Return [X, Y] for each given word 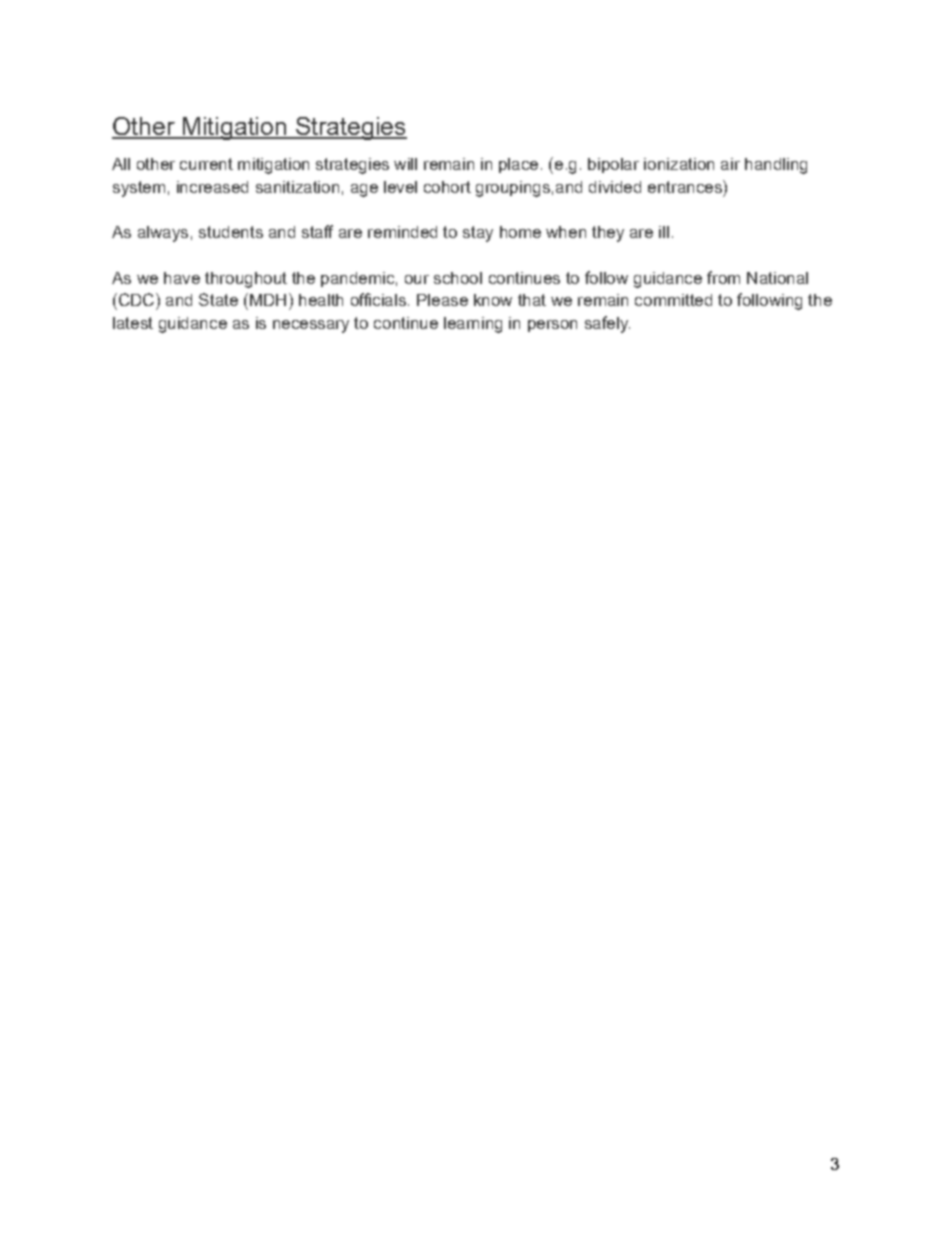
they [608, 234]
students [231, 232]
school [458, 278]
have [182, 278]
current [206, 164]
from [723, 277]
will [405, 164]
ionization [679, 164]
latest [133, 323]
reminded [402, 232]
